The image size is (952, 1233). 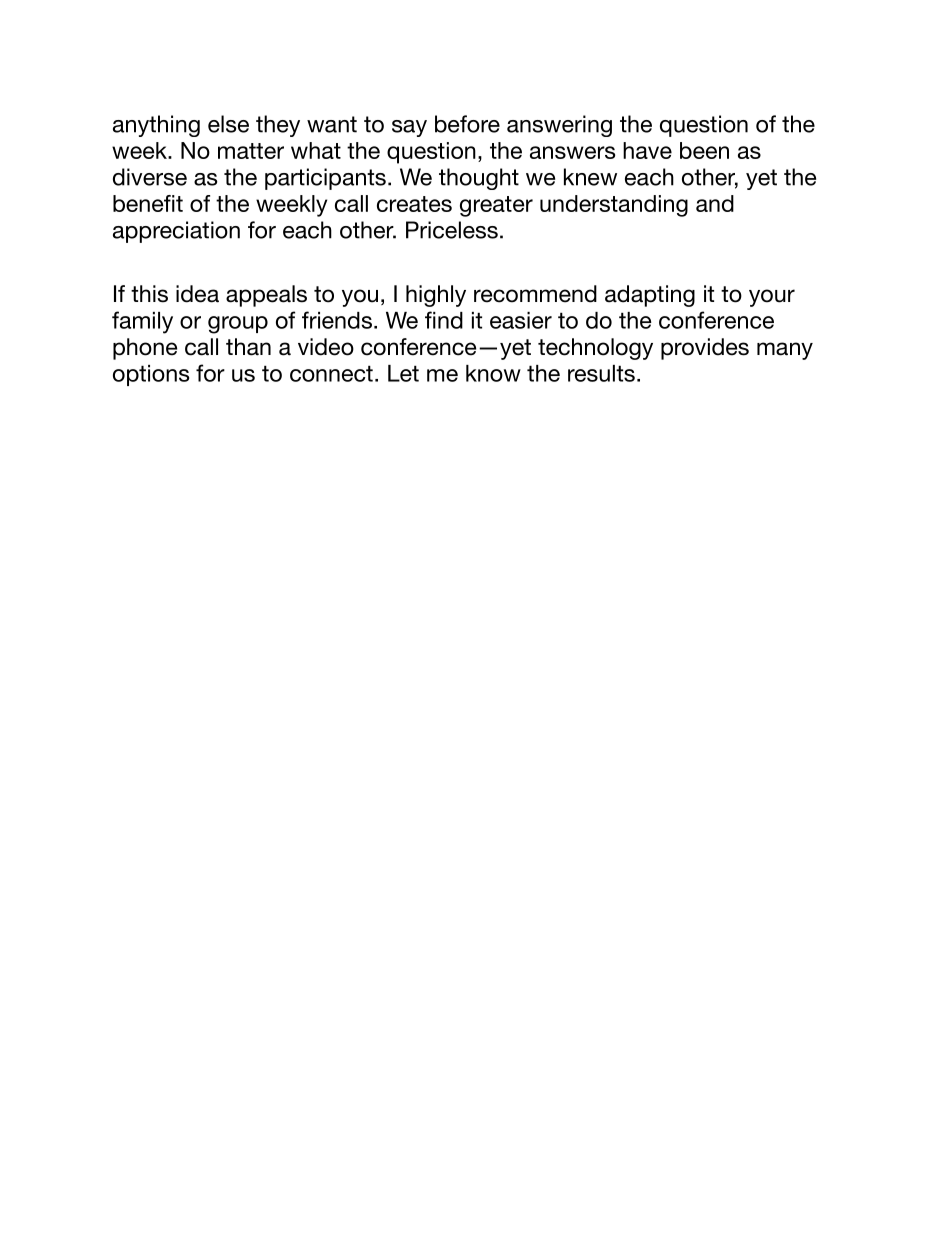 I want to click on understanding, so click(x=614, y=206).
